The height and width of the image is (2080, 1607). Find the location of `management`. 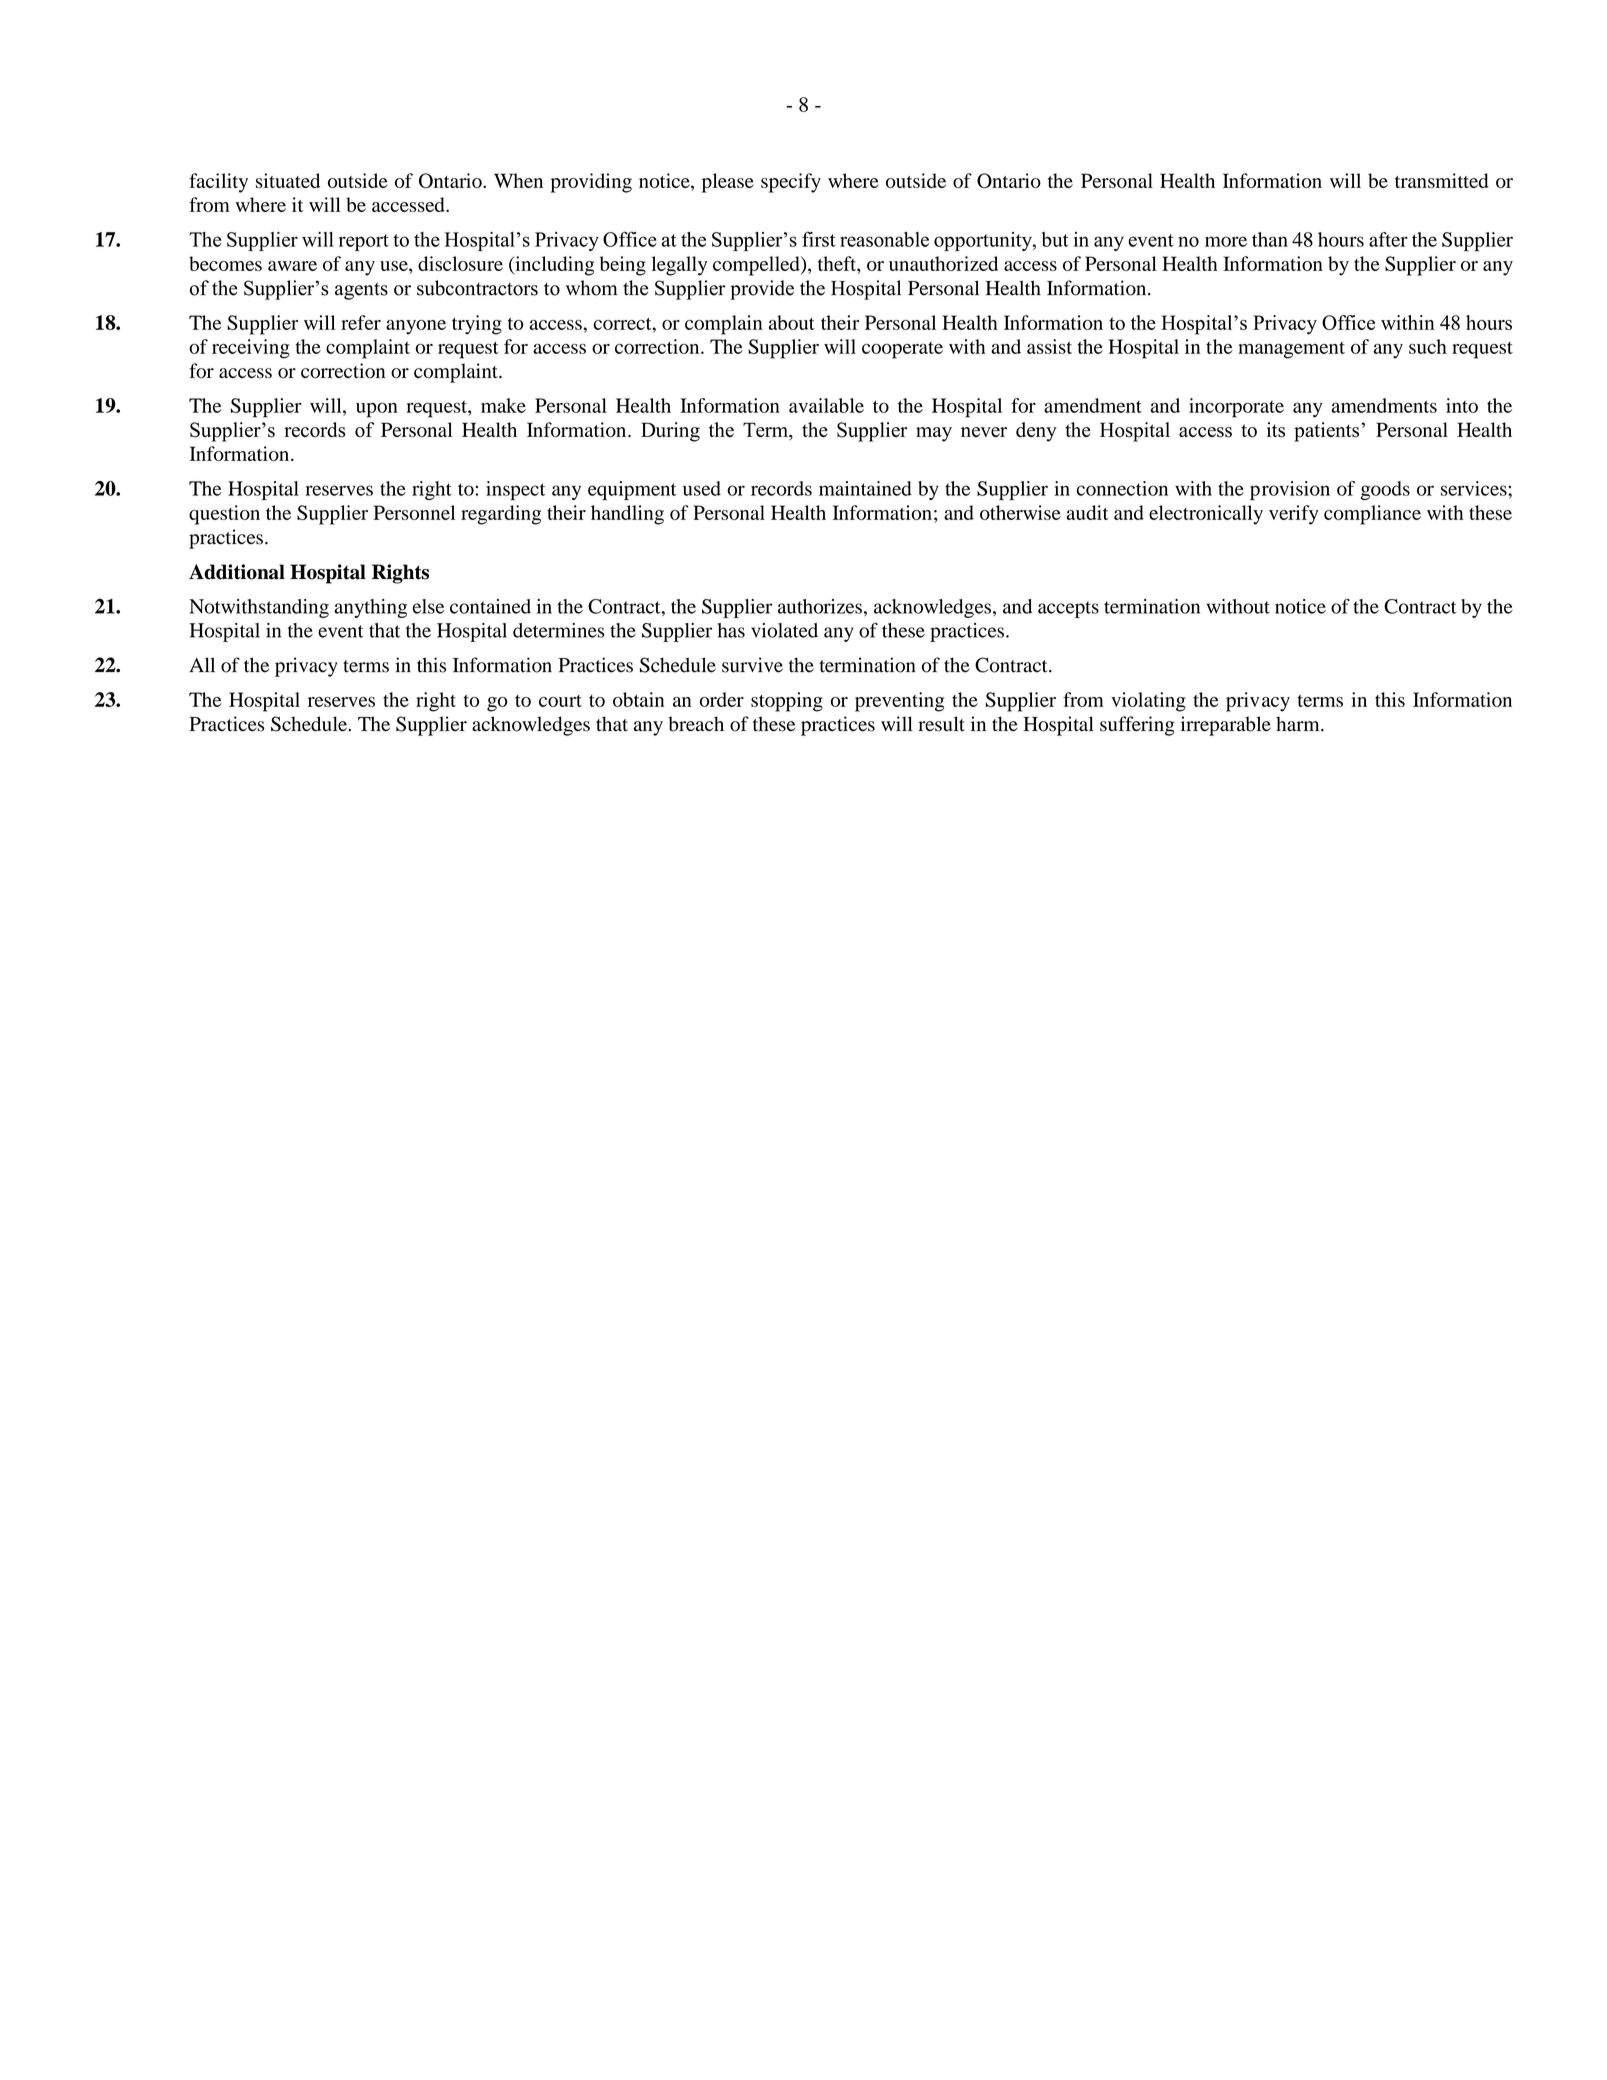

management is located at coordinates (1291, 350).
